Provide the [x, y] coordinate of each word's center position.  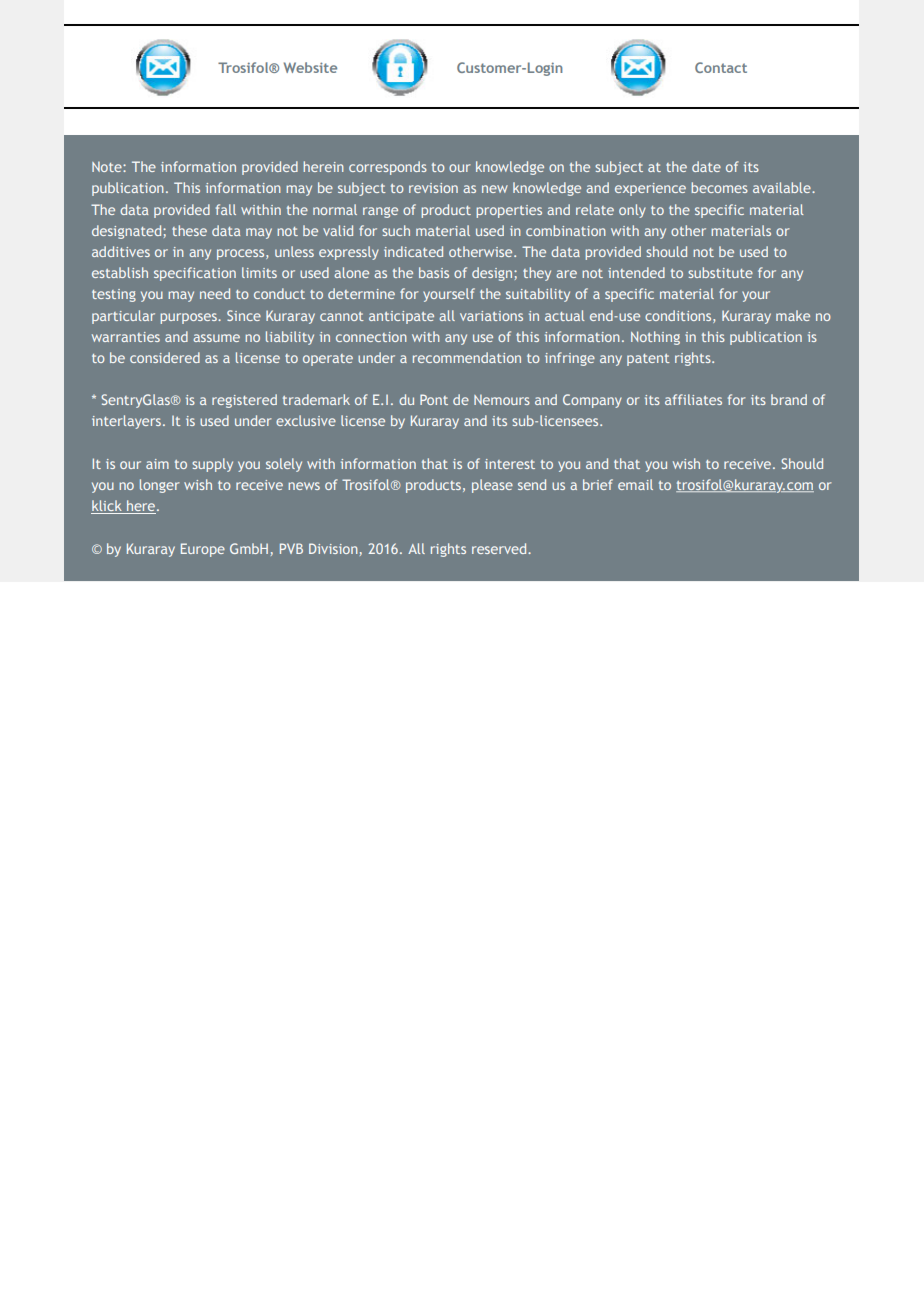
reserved [500, 548]
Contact [721, 67]
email [635, 484]
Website [310, 67]
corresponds [388, 168]
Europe [203, 550]
